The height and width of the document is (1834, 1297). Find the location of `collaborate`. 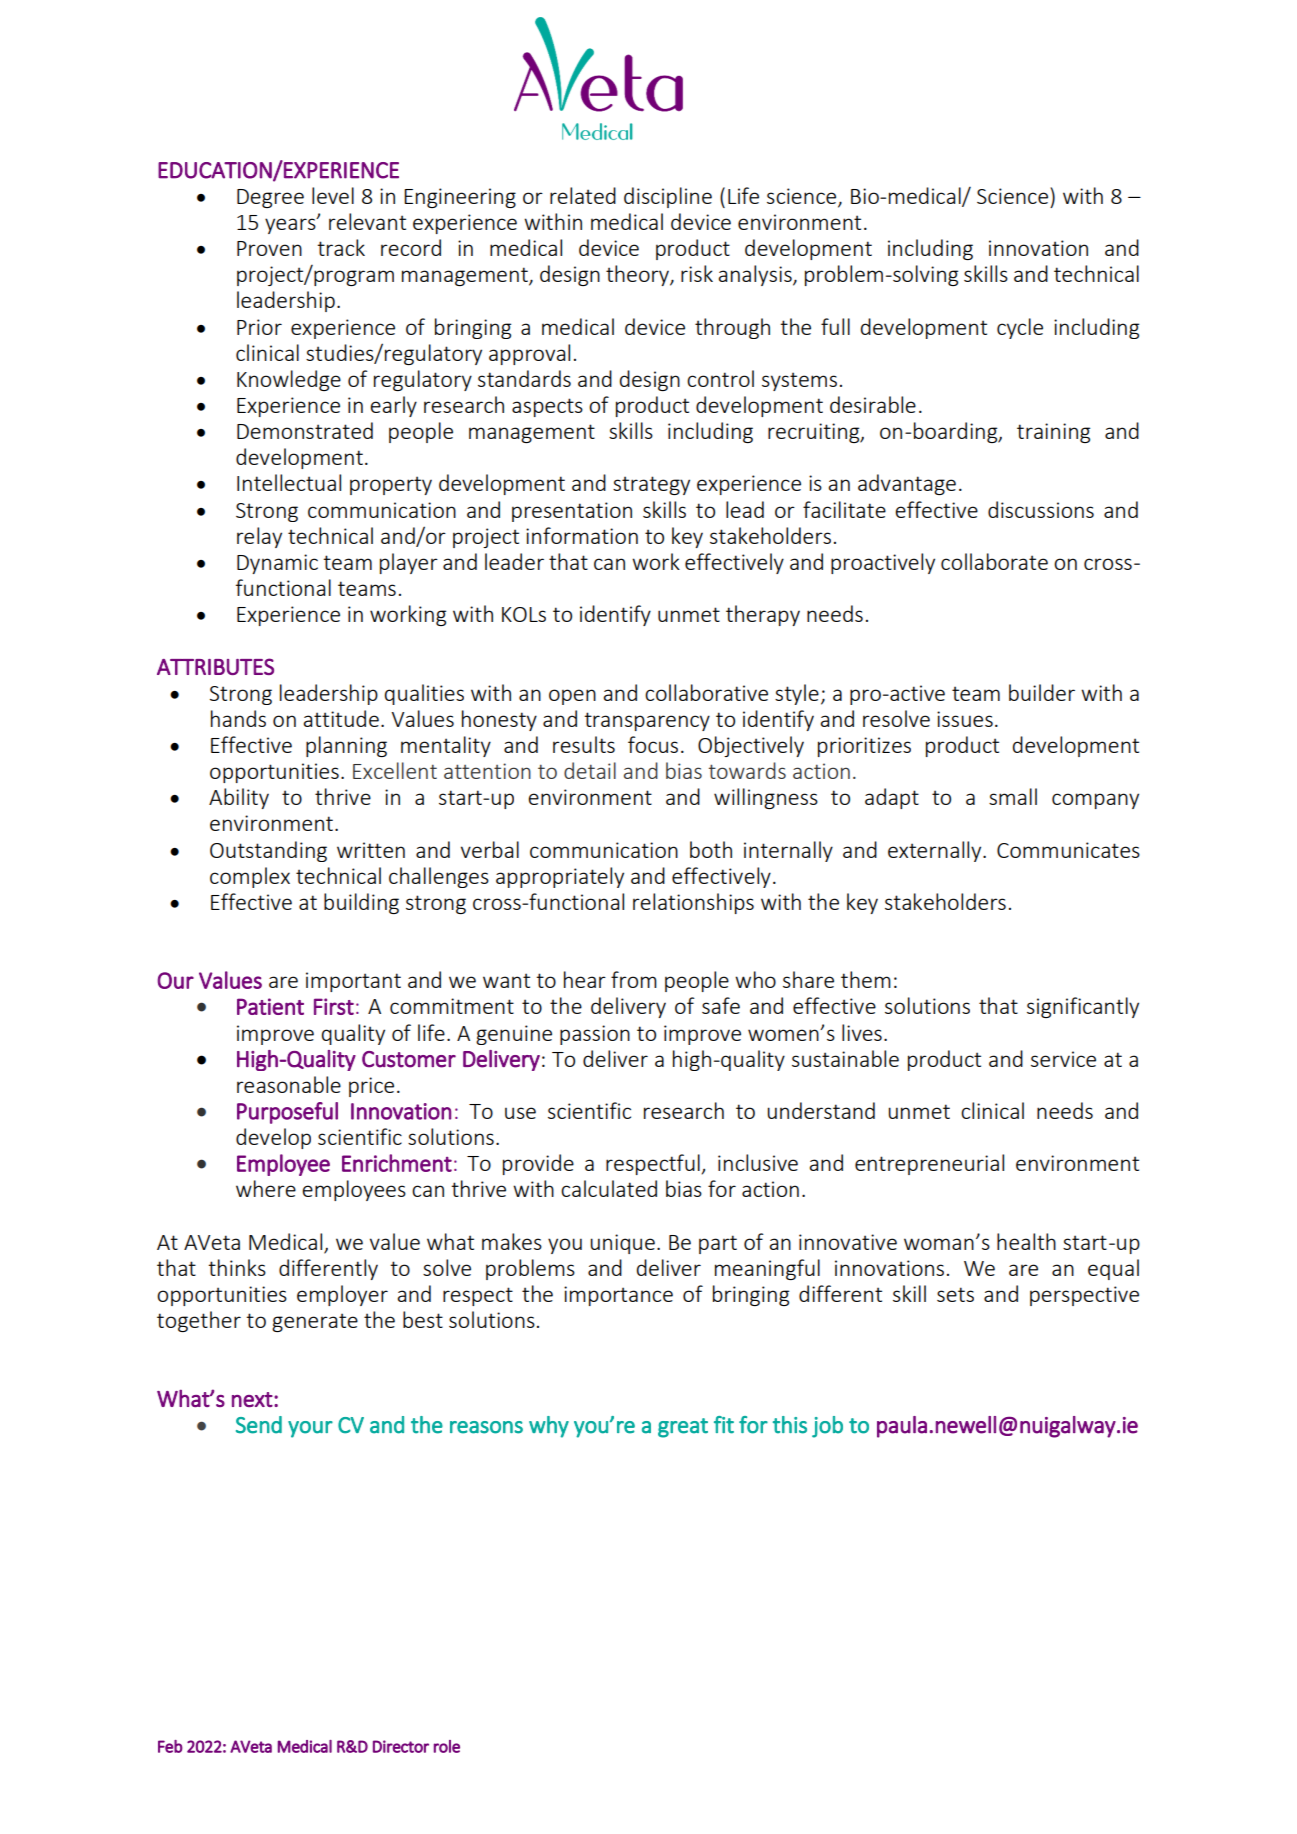

collaborate is located at coordinates (994, 561).
